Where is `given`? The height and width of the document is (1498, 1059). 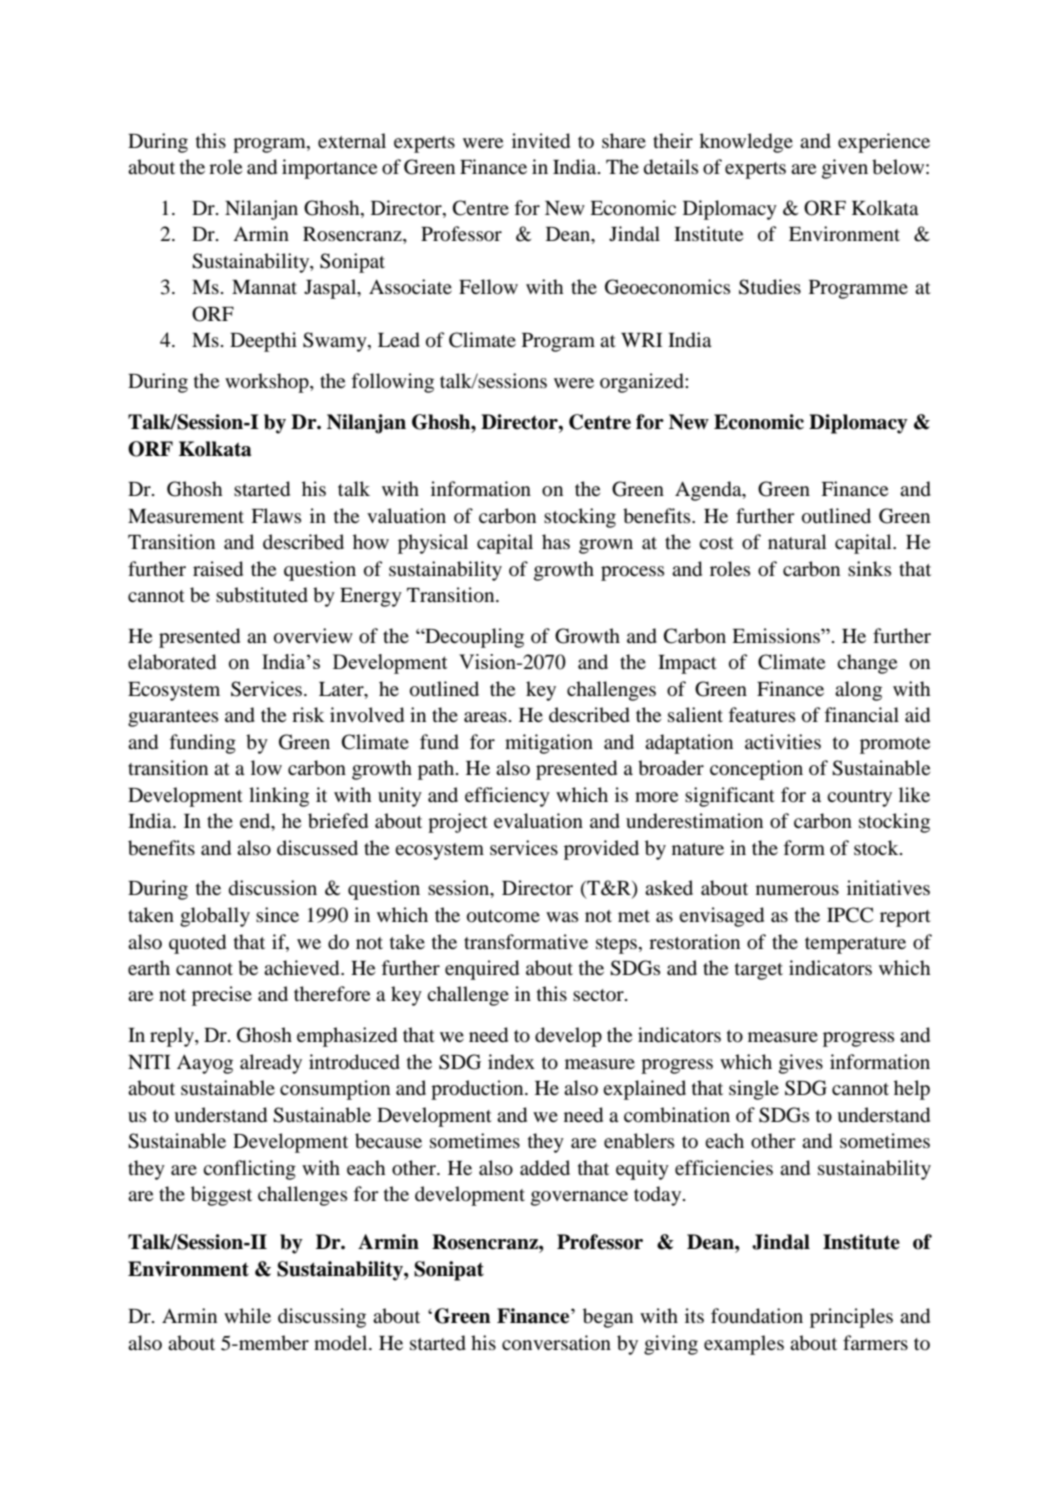
given is located at coordinates (845, 169).
